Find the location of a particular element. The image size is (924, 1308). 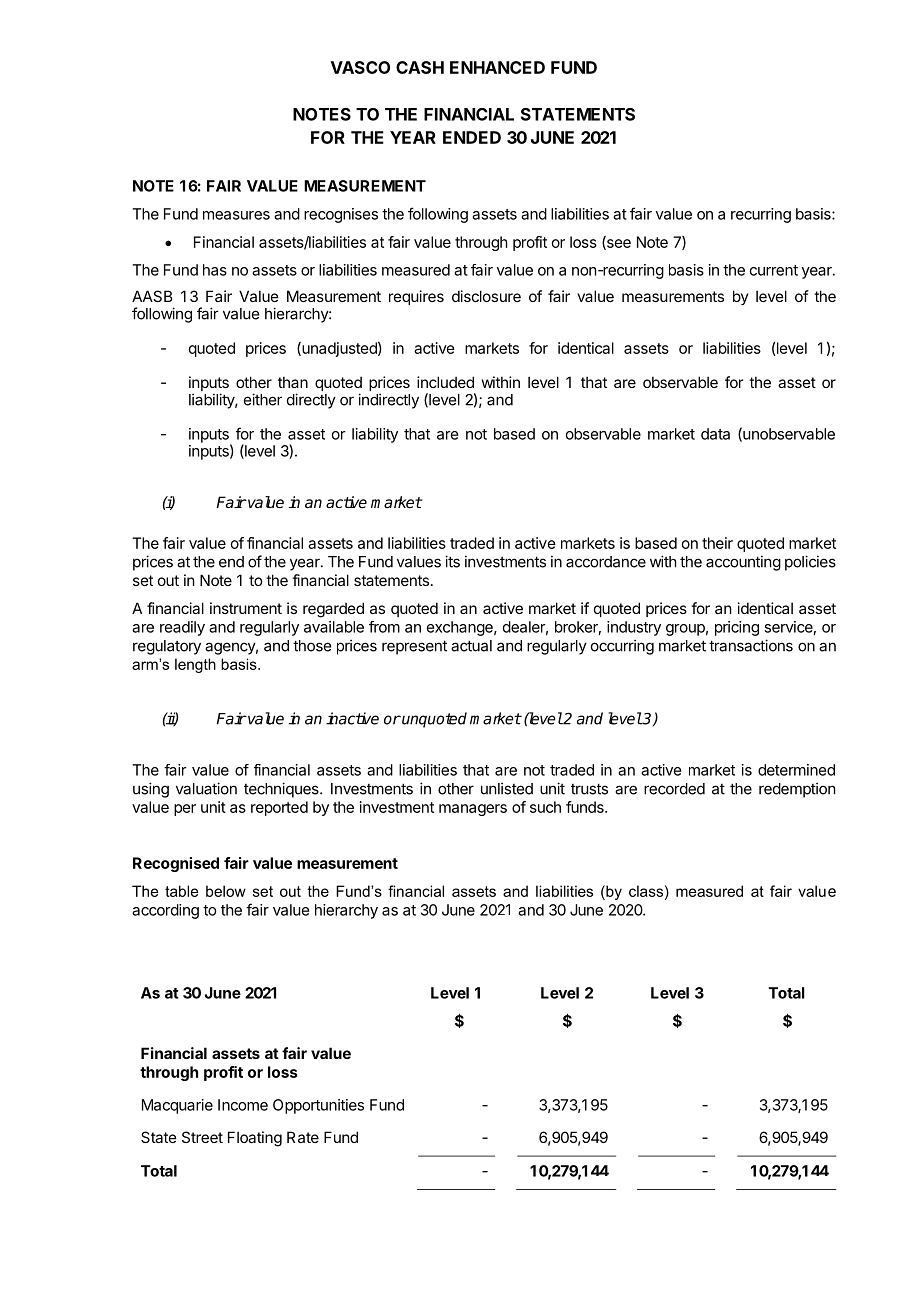

ENHANCED is located at coordinates (497, 67).
